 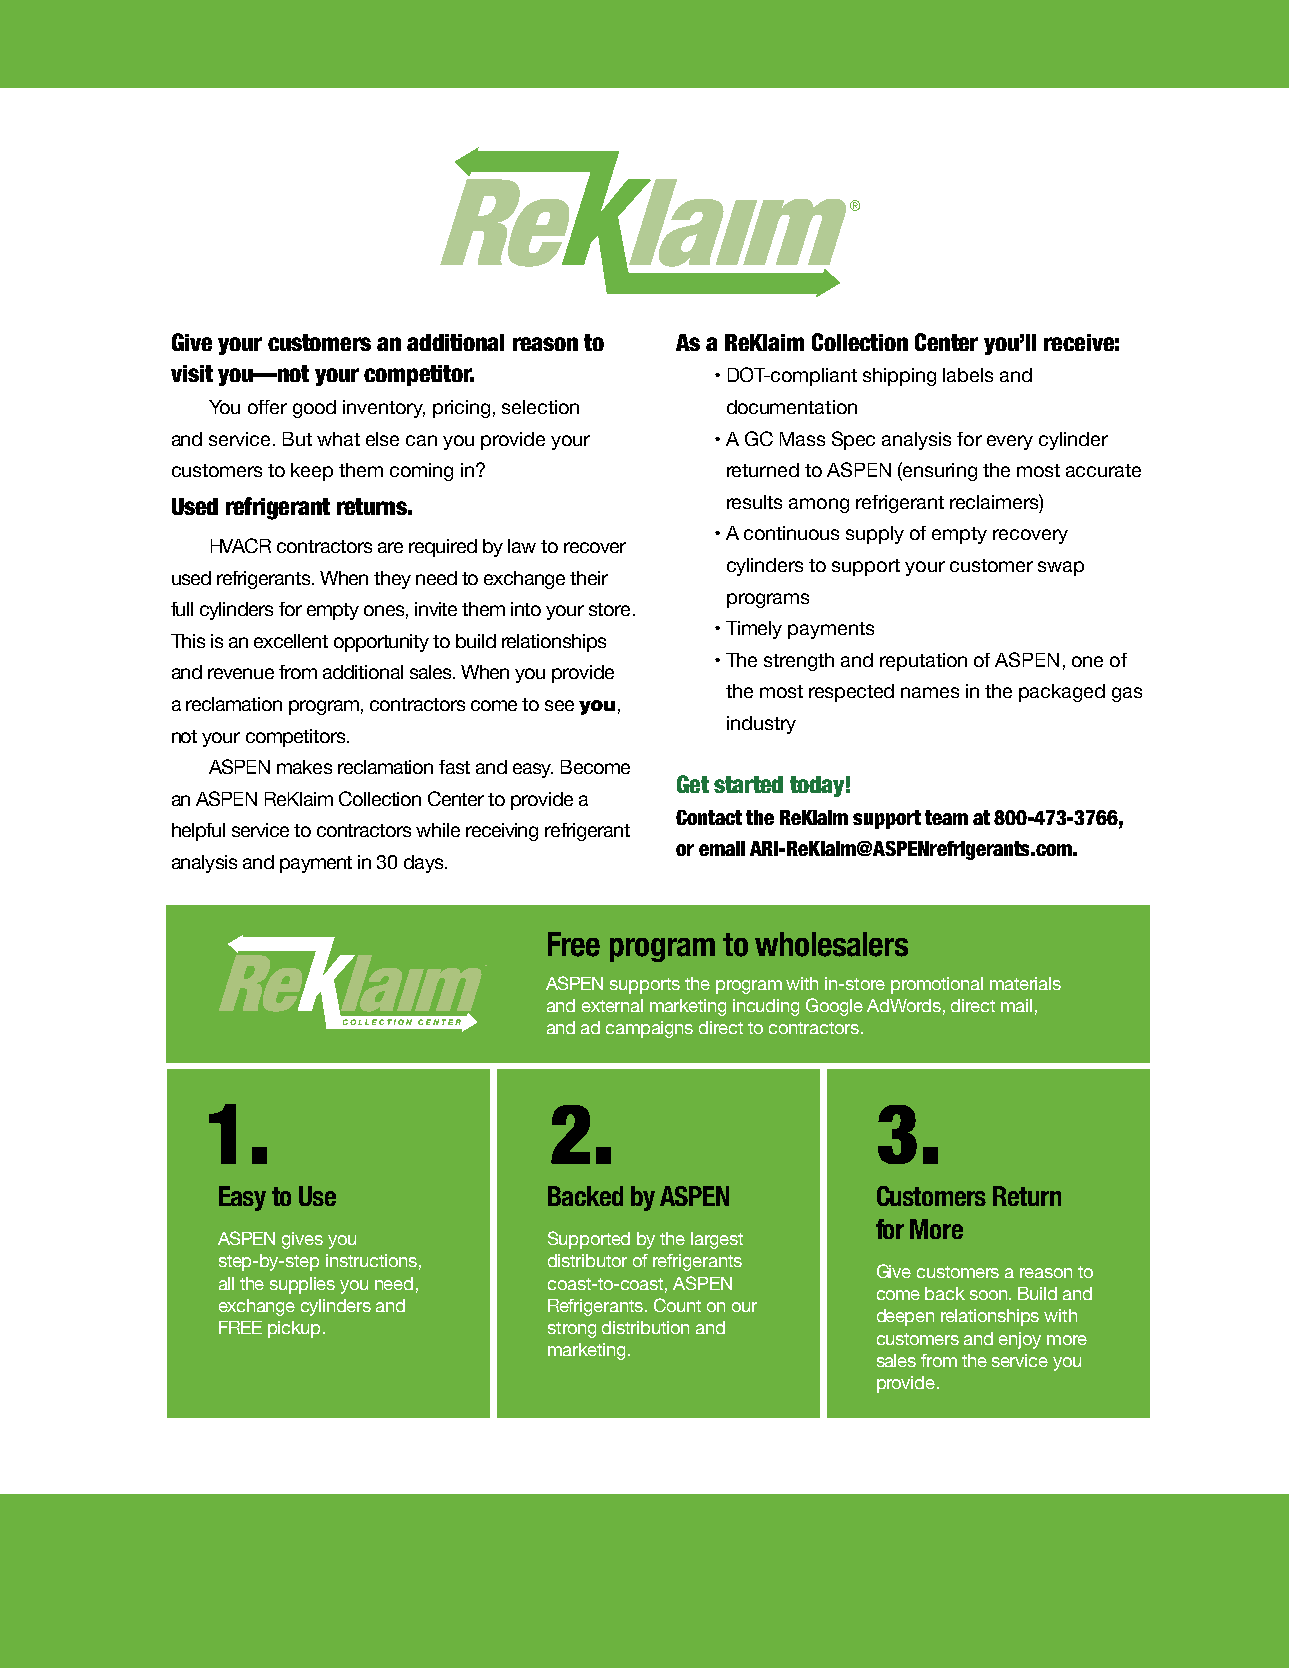 What do you see at coordinates (1062, 693) in the screenshot?
I see `packaged` at bounding box center [1062, 693].
